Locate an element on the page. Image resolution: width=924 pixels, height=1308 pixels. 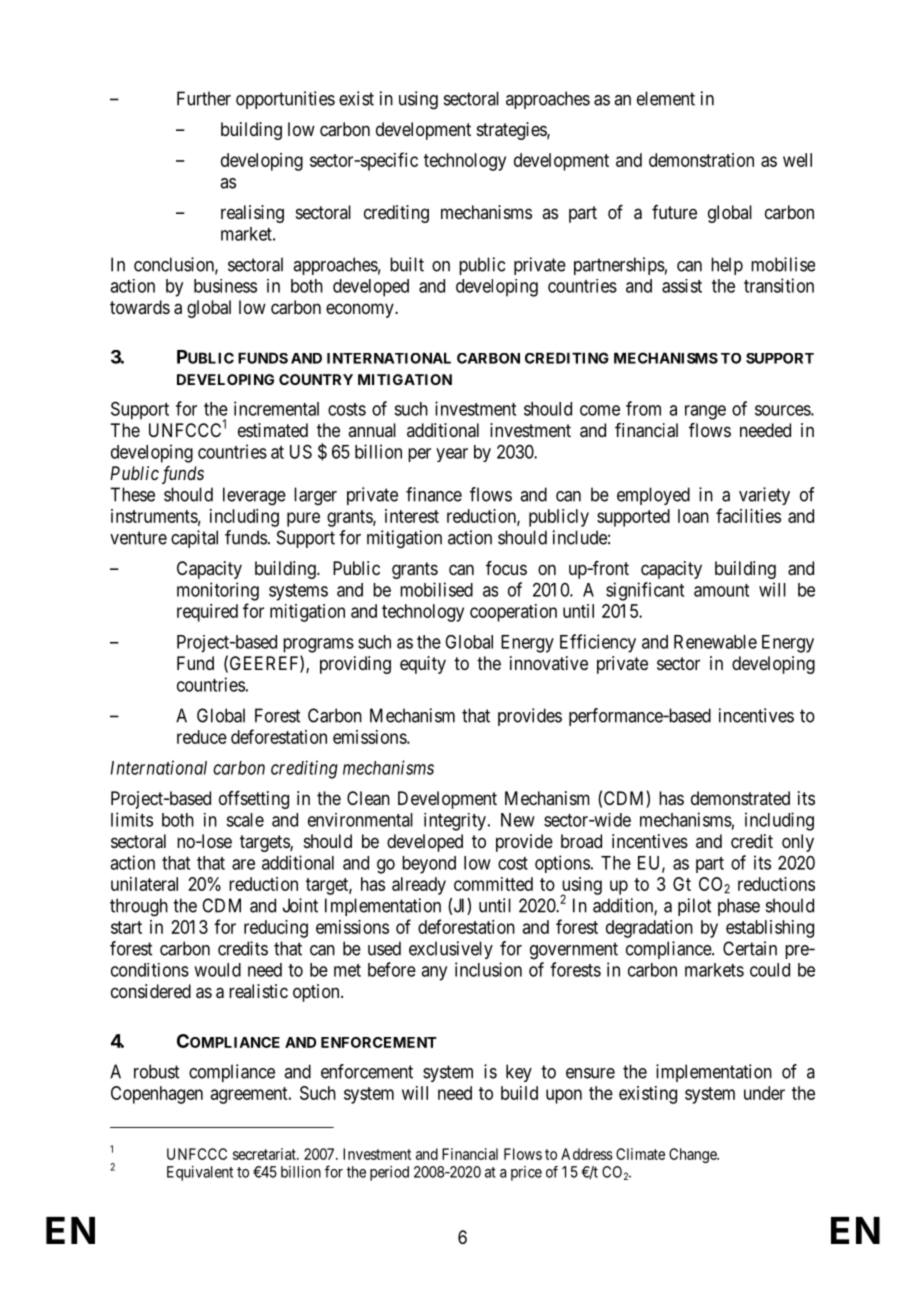
equity is located at coordinates (423, 665).
